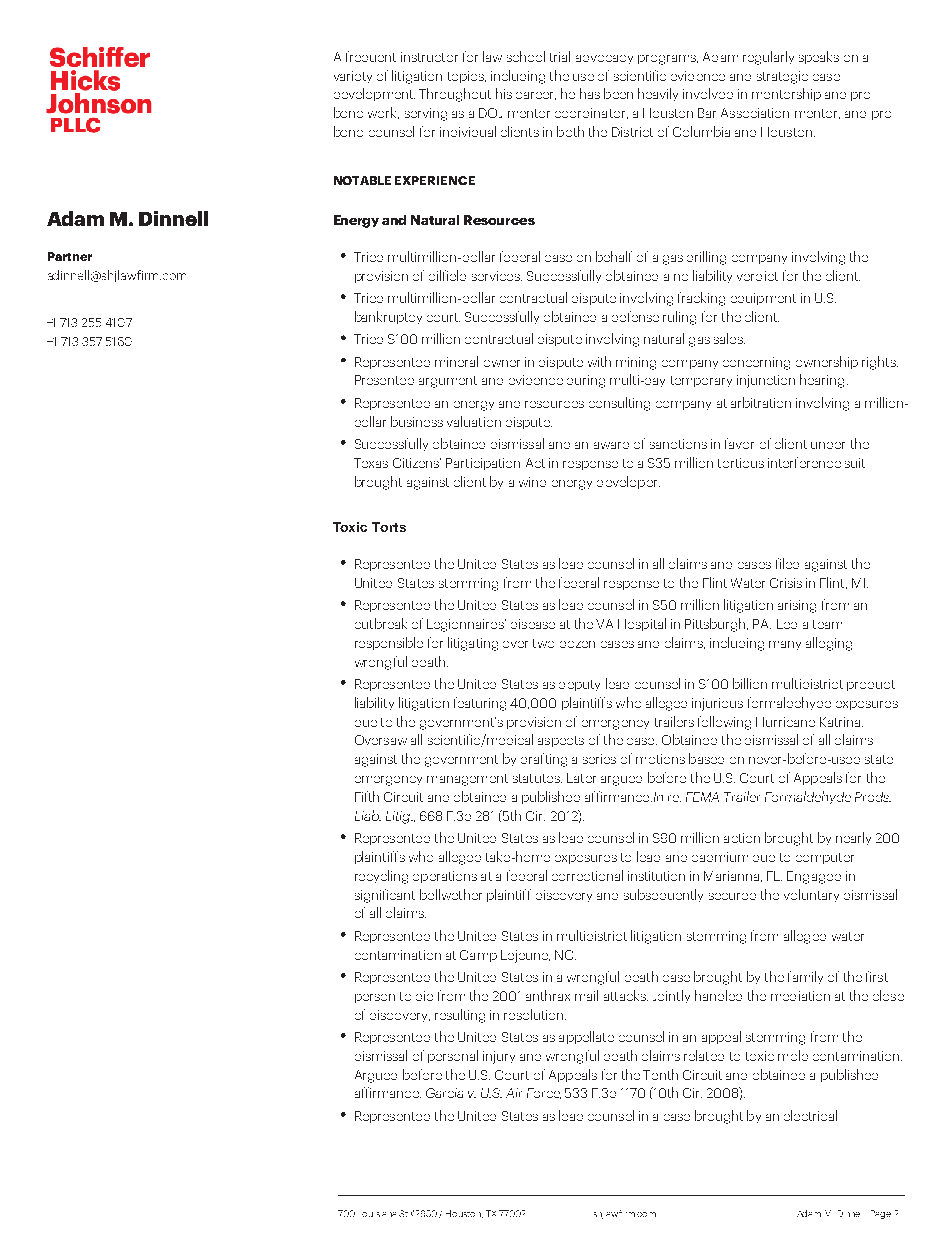 The image size is (952, 1233). I want to click on management, so click(467, 780).
